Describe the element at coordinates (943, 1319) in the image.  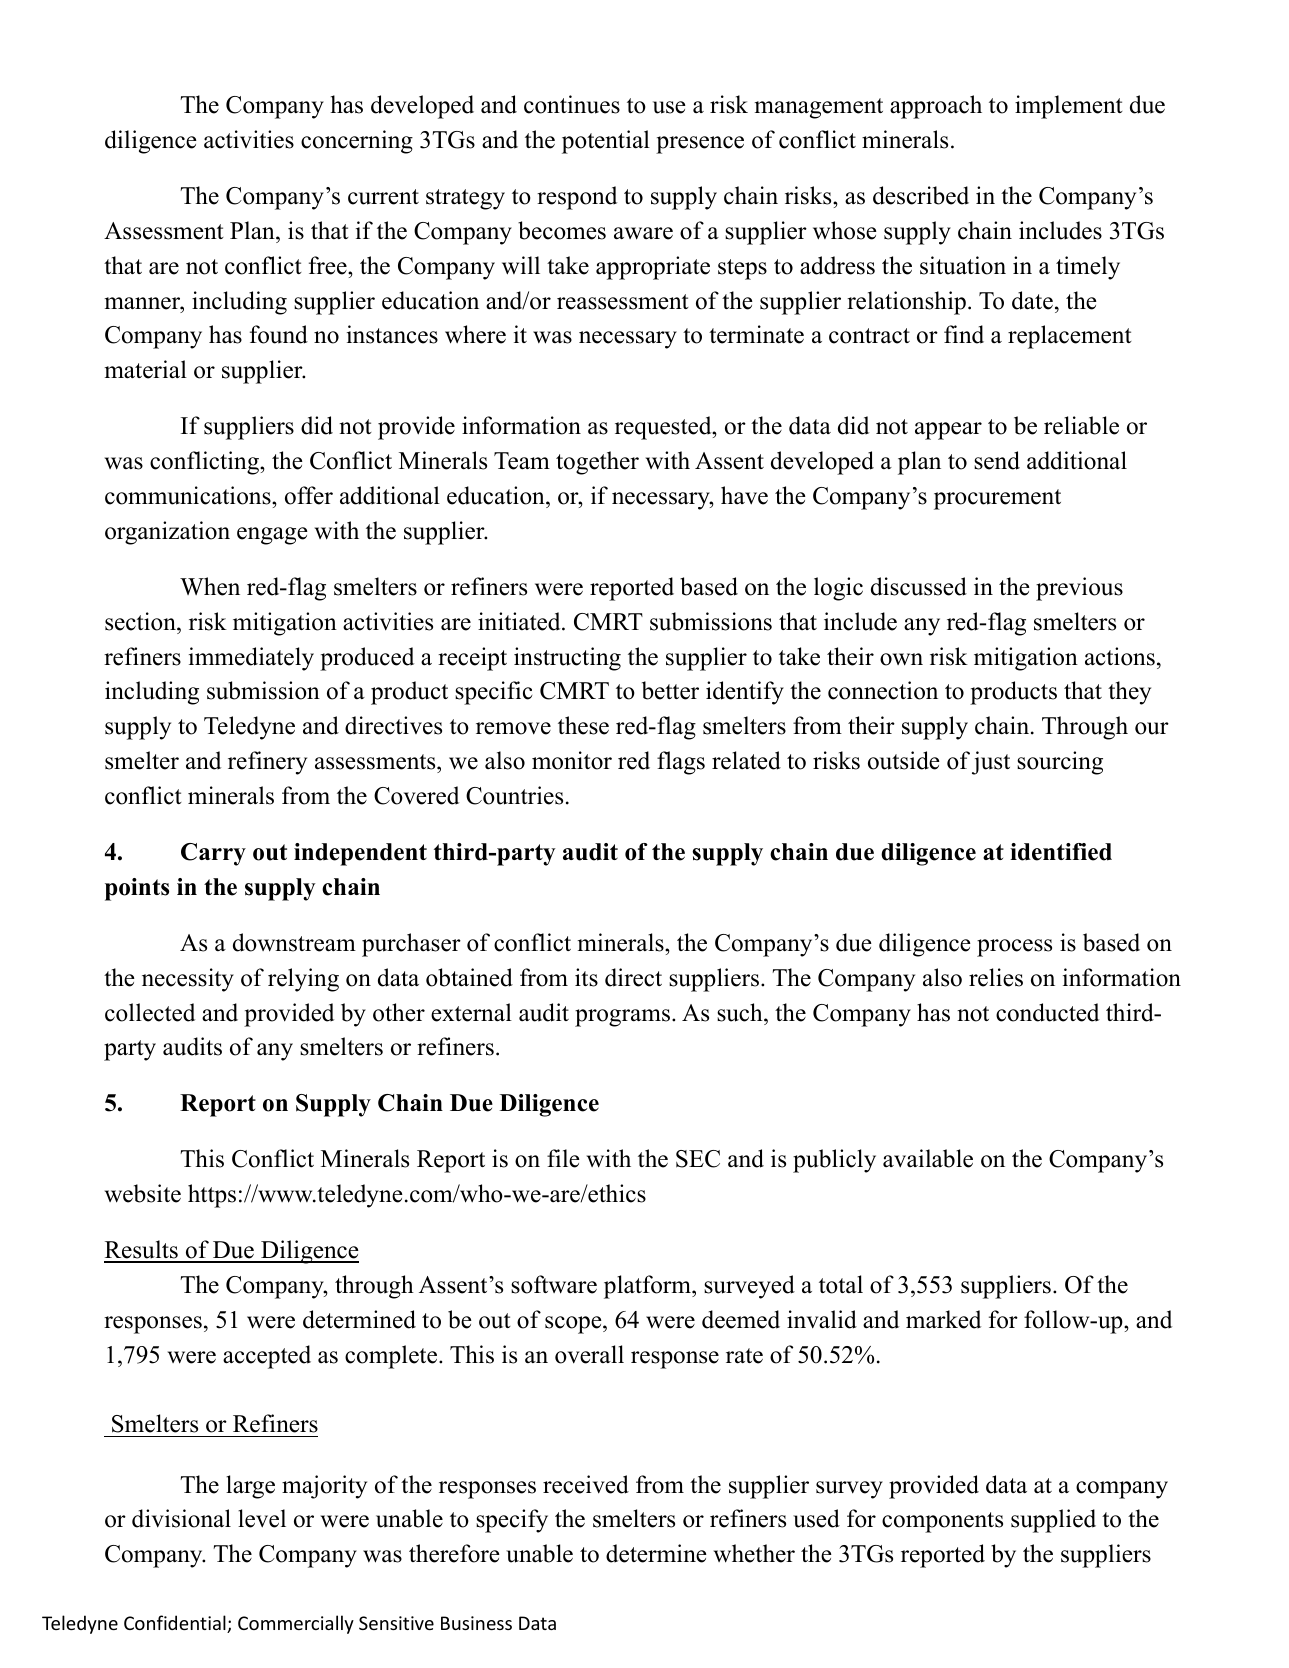
I see `marked` at that location.
